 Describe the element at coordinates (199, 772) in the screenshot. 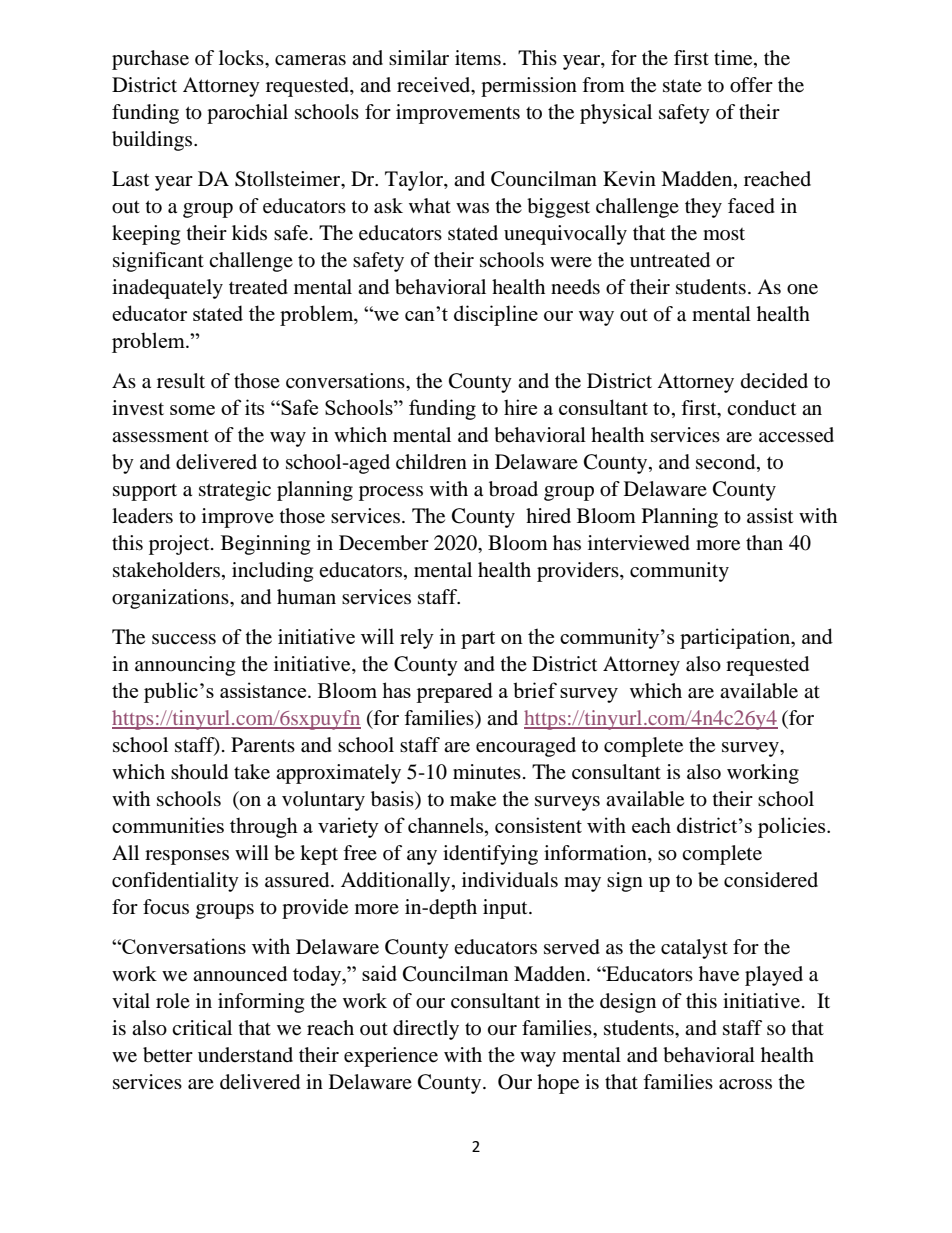

I see `should` at that location.
